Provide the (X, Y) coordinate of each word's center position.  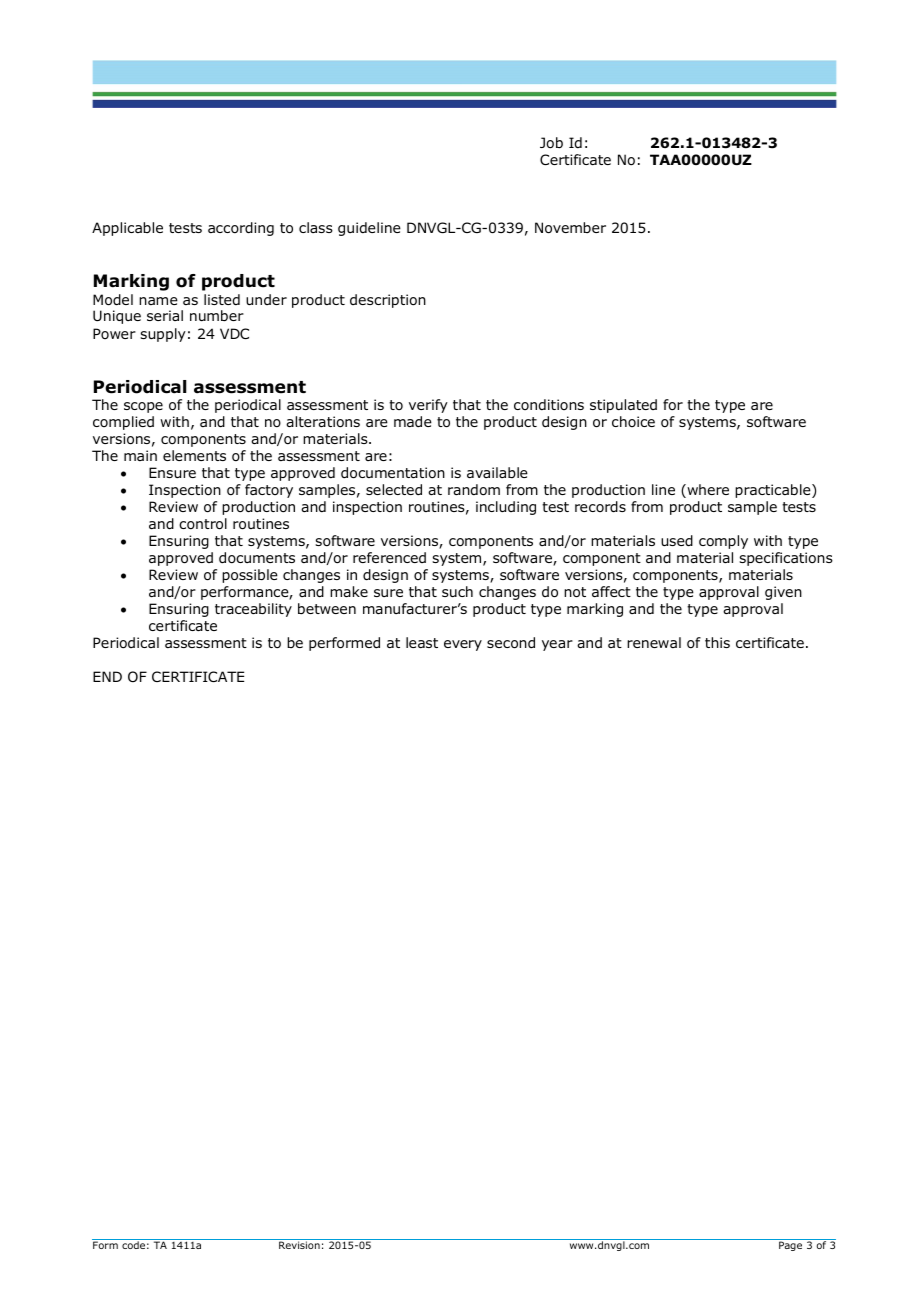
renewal (654, 642)
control (203, 524)
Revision (299, 1245)
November (570, 228)
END (107, 676)
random (474, 490)
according (241, 229)
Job (551, 143)
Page (790, 1246)
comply (723, 542)
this (717, 642)
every (463, 645)
